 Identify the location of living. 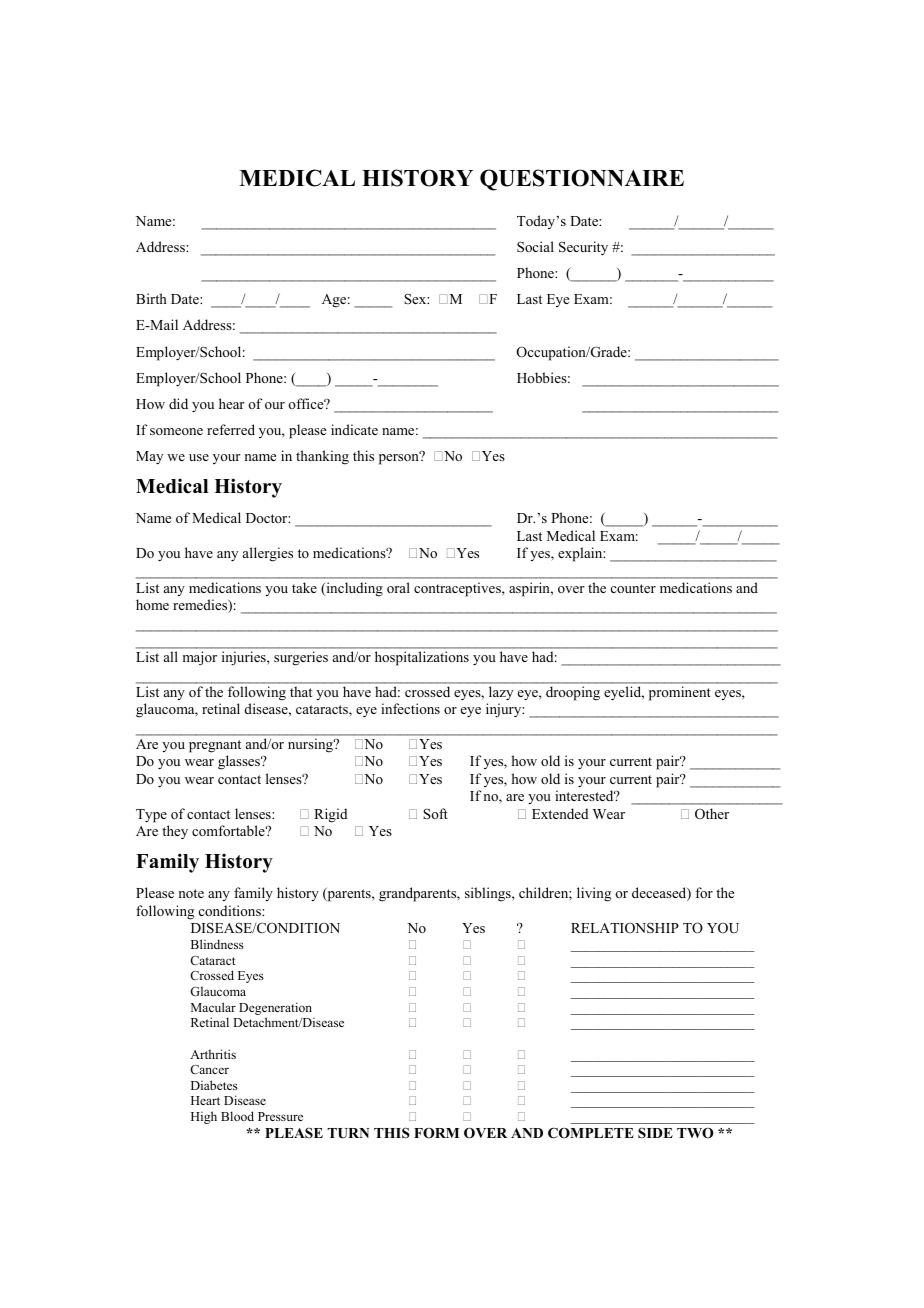
(594, 894).
